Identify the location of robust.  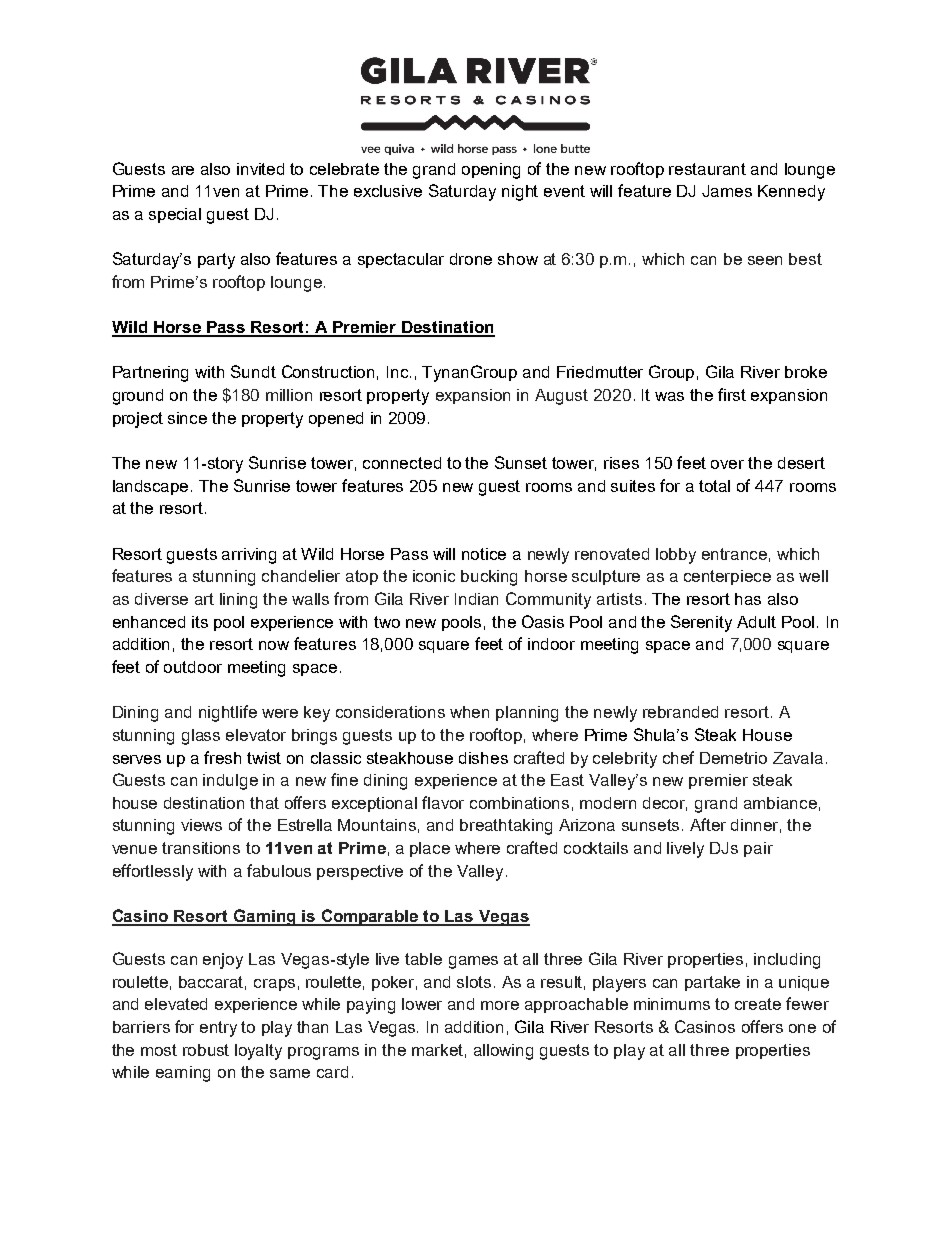
(206, 1050).
